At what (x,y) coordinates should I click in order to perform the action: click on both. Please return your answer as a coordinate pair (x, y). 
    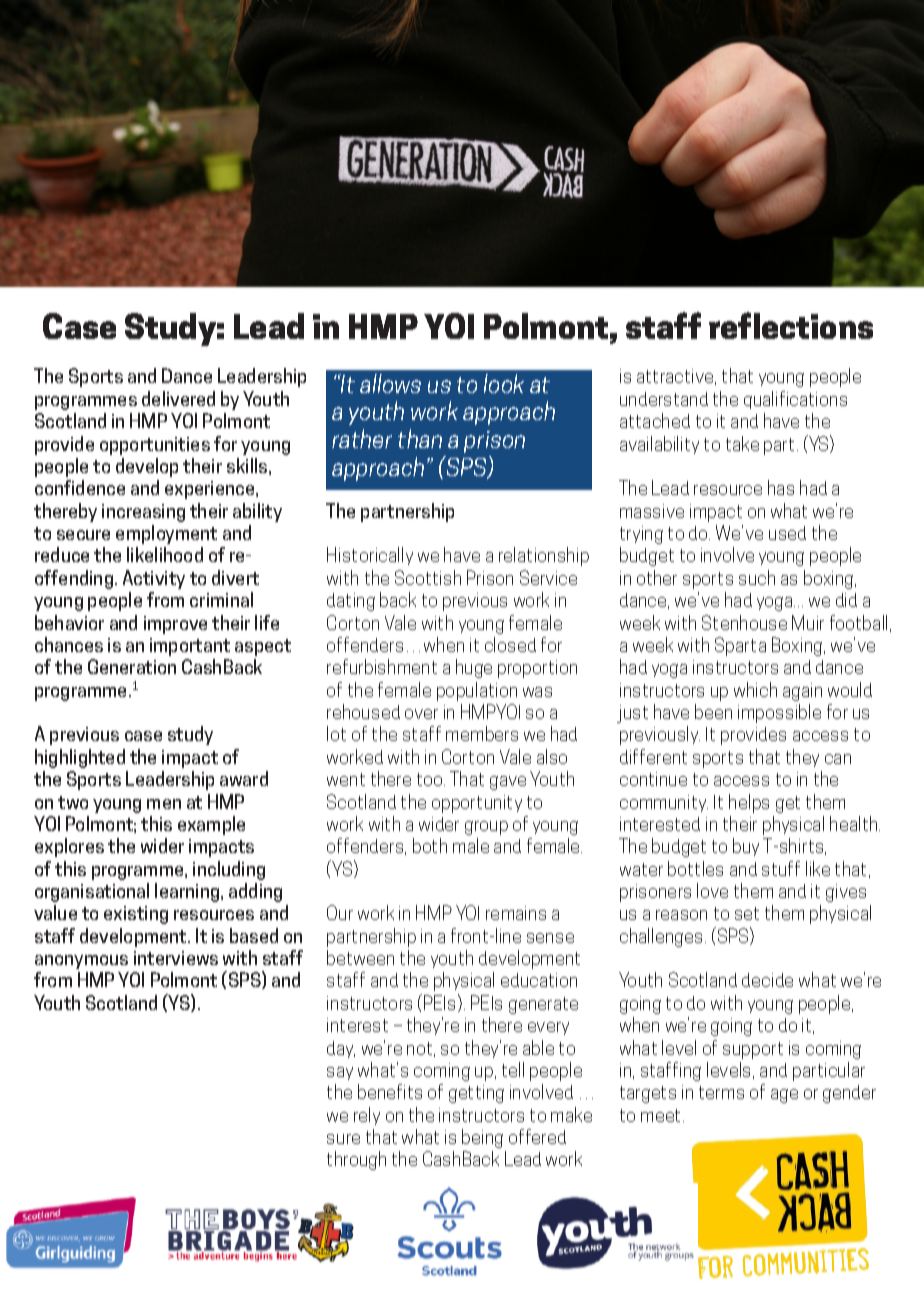
    Looking at the image, I should click on (430, 845).
